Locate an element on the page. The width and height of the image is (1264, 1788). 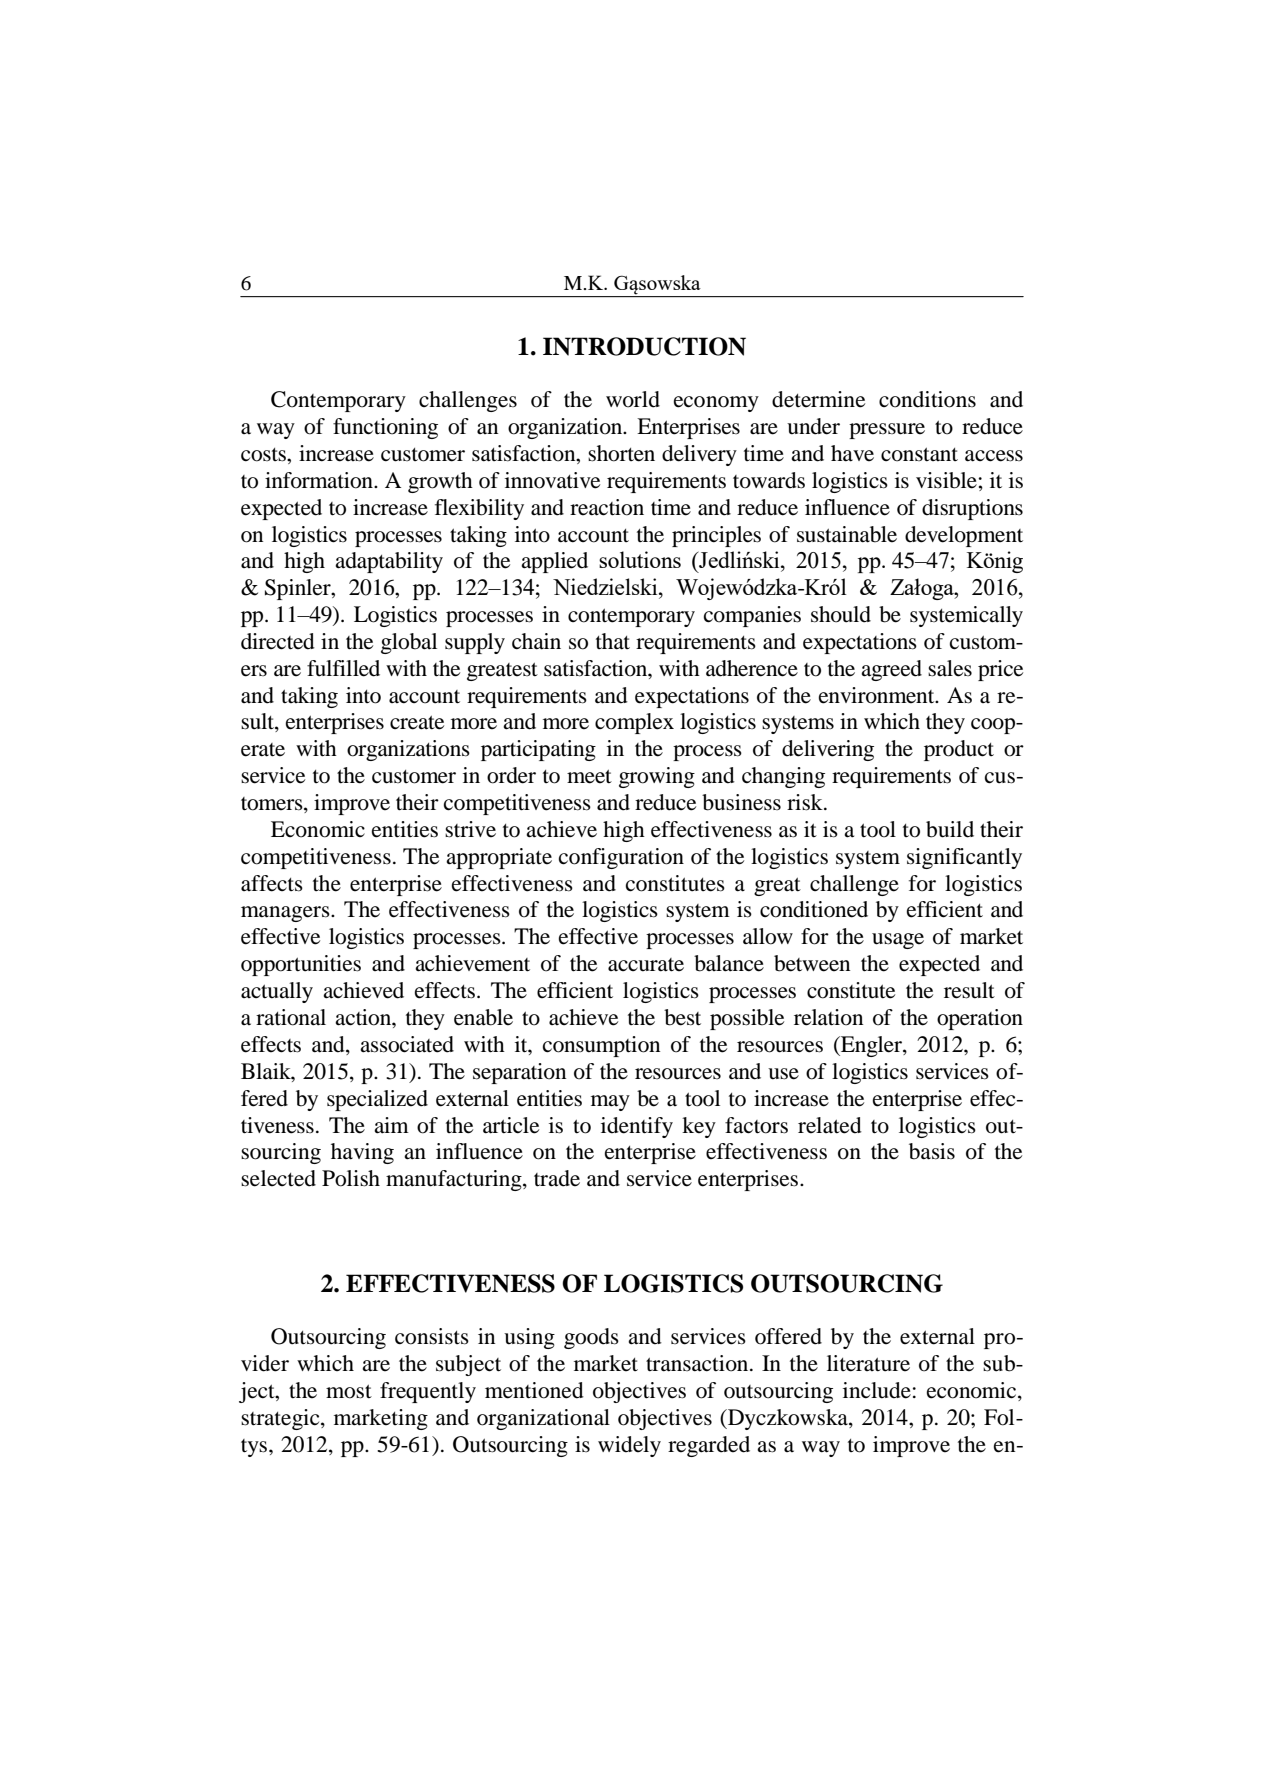
most is located at coordinates (349, 1391).
